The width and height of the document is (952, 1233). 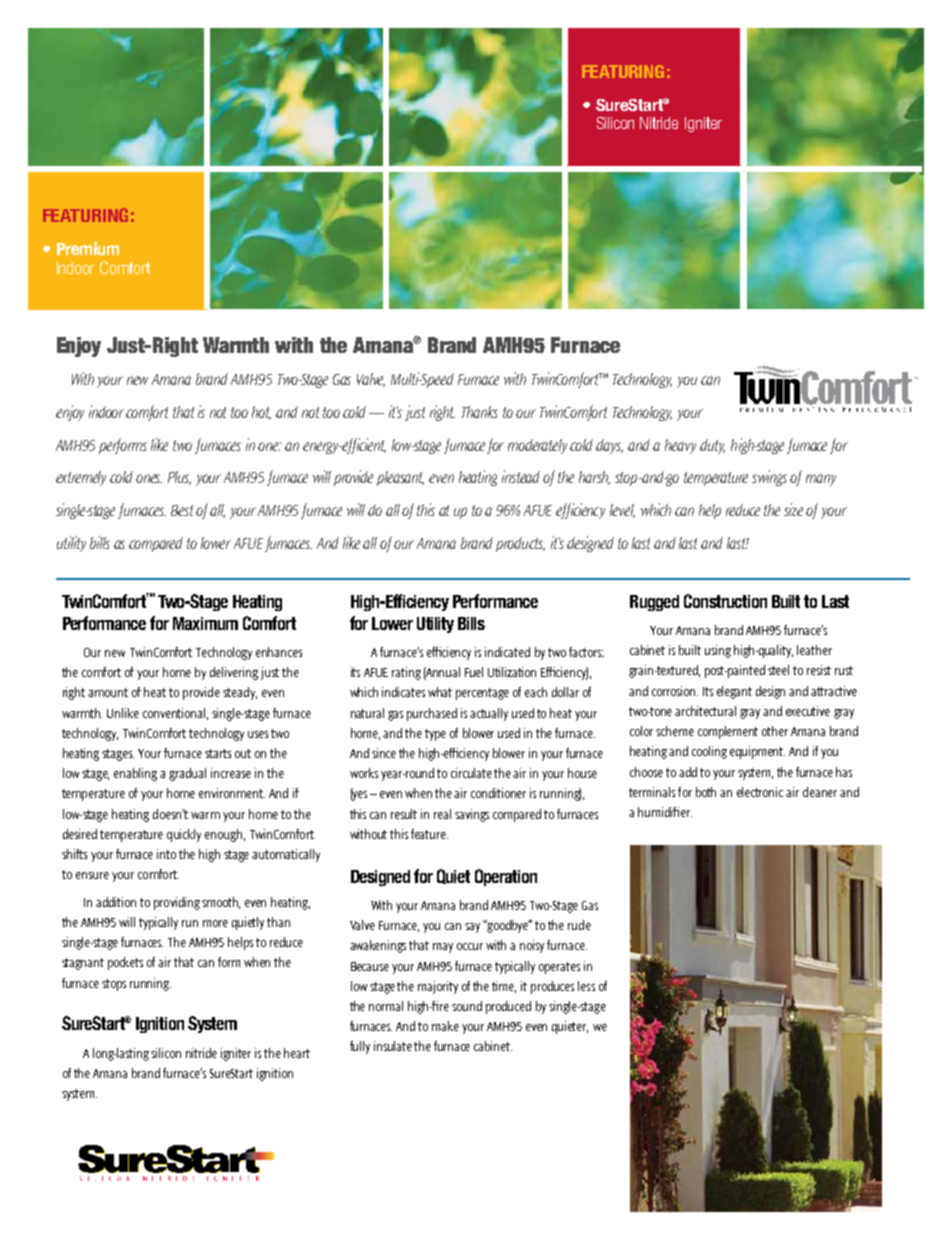 What do you see at coordinates (725, 601) in the document?
I see `Construction` at bounding box center [725, 601].
